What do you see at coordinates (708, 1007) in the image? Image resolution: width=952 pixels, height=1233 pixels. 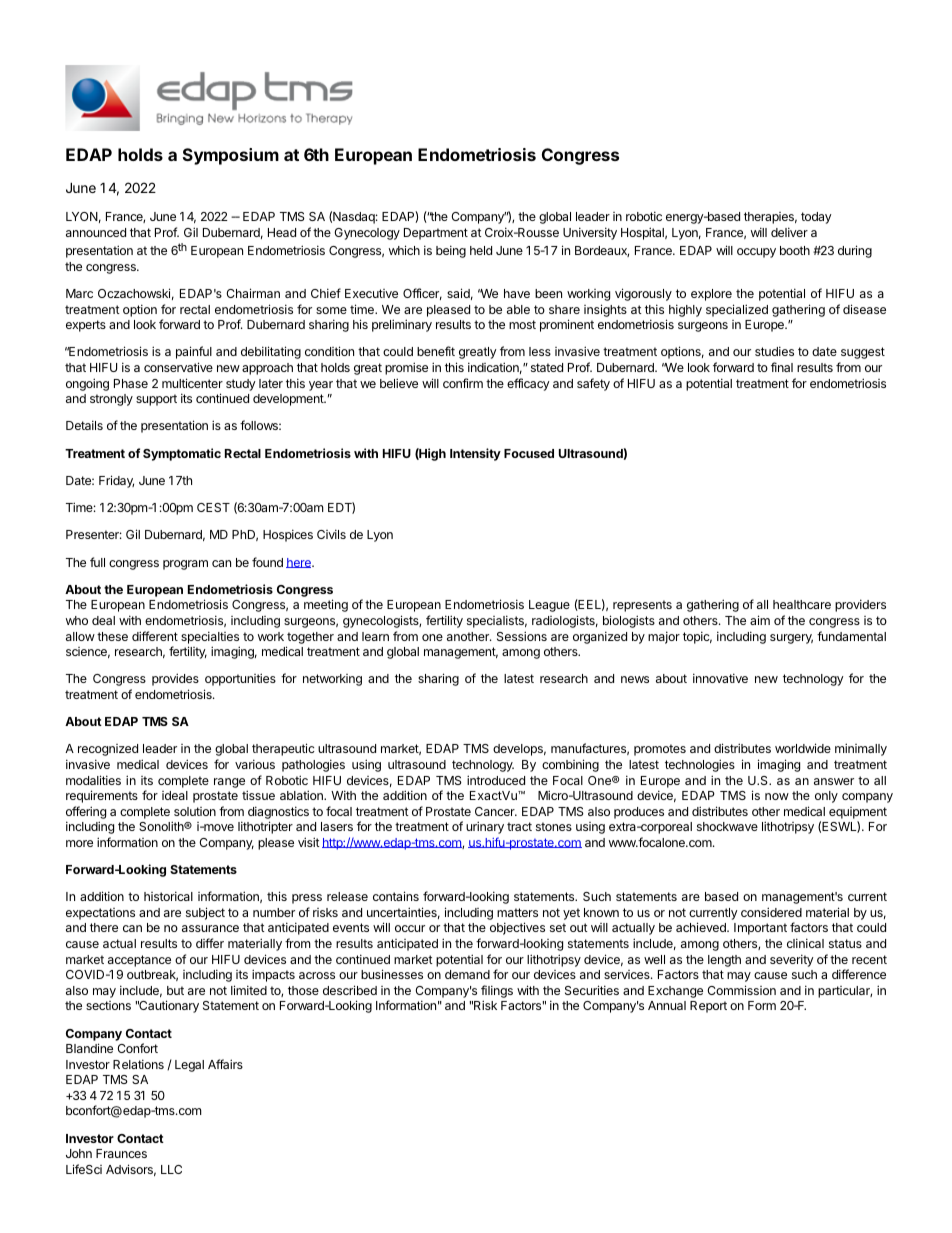 I see `Report` at bounding box center [708, 1007].
